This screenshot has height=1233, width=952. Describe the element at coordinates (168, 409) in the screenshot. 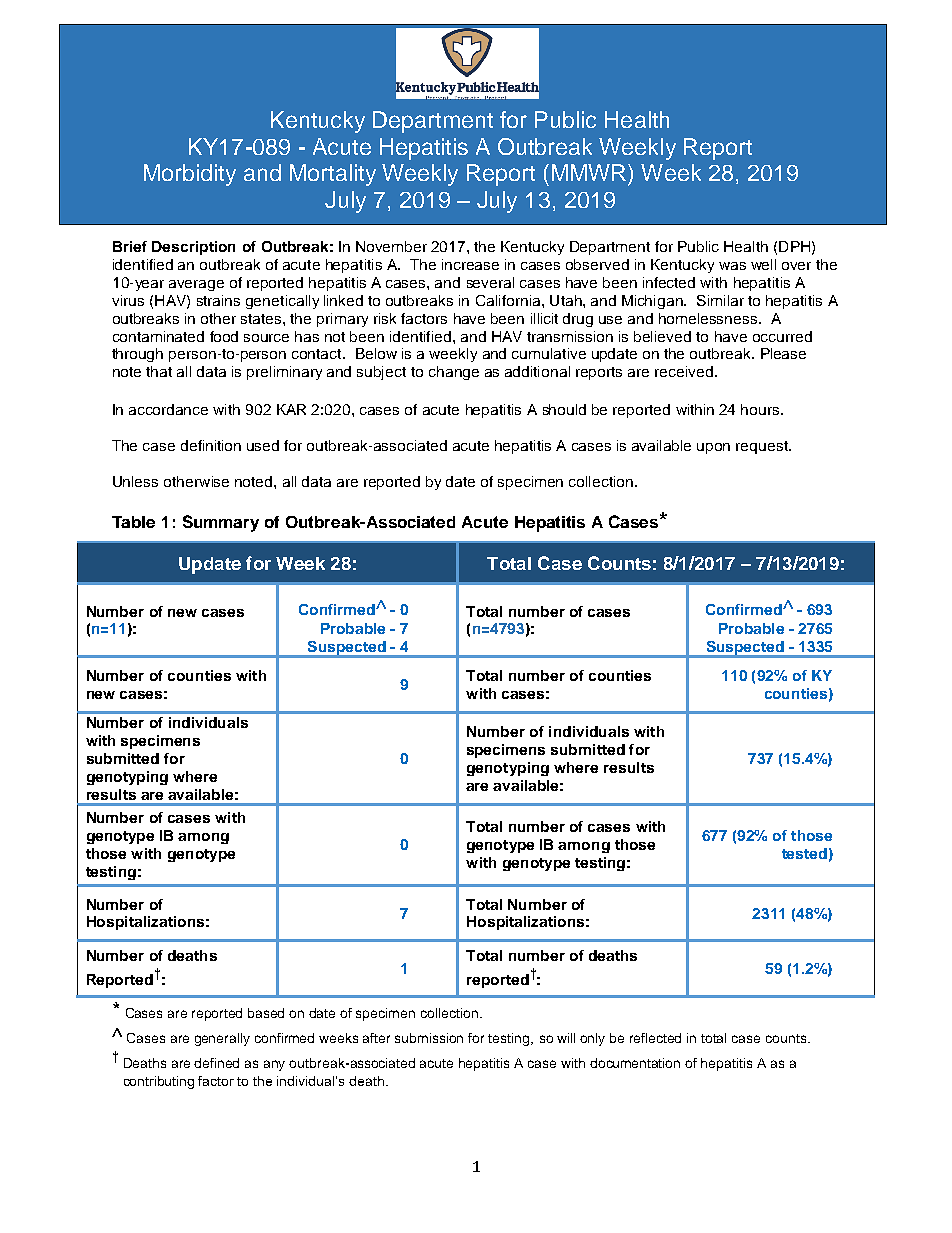

I see `accordance` at that location.
